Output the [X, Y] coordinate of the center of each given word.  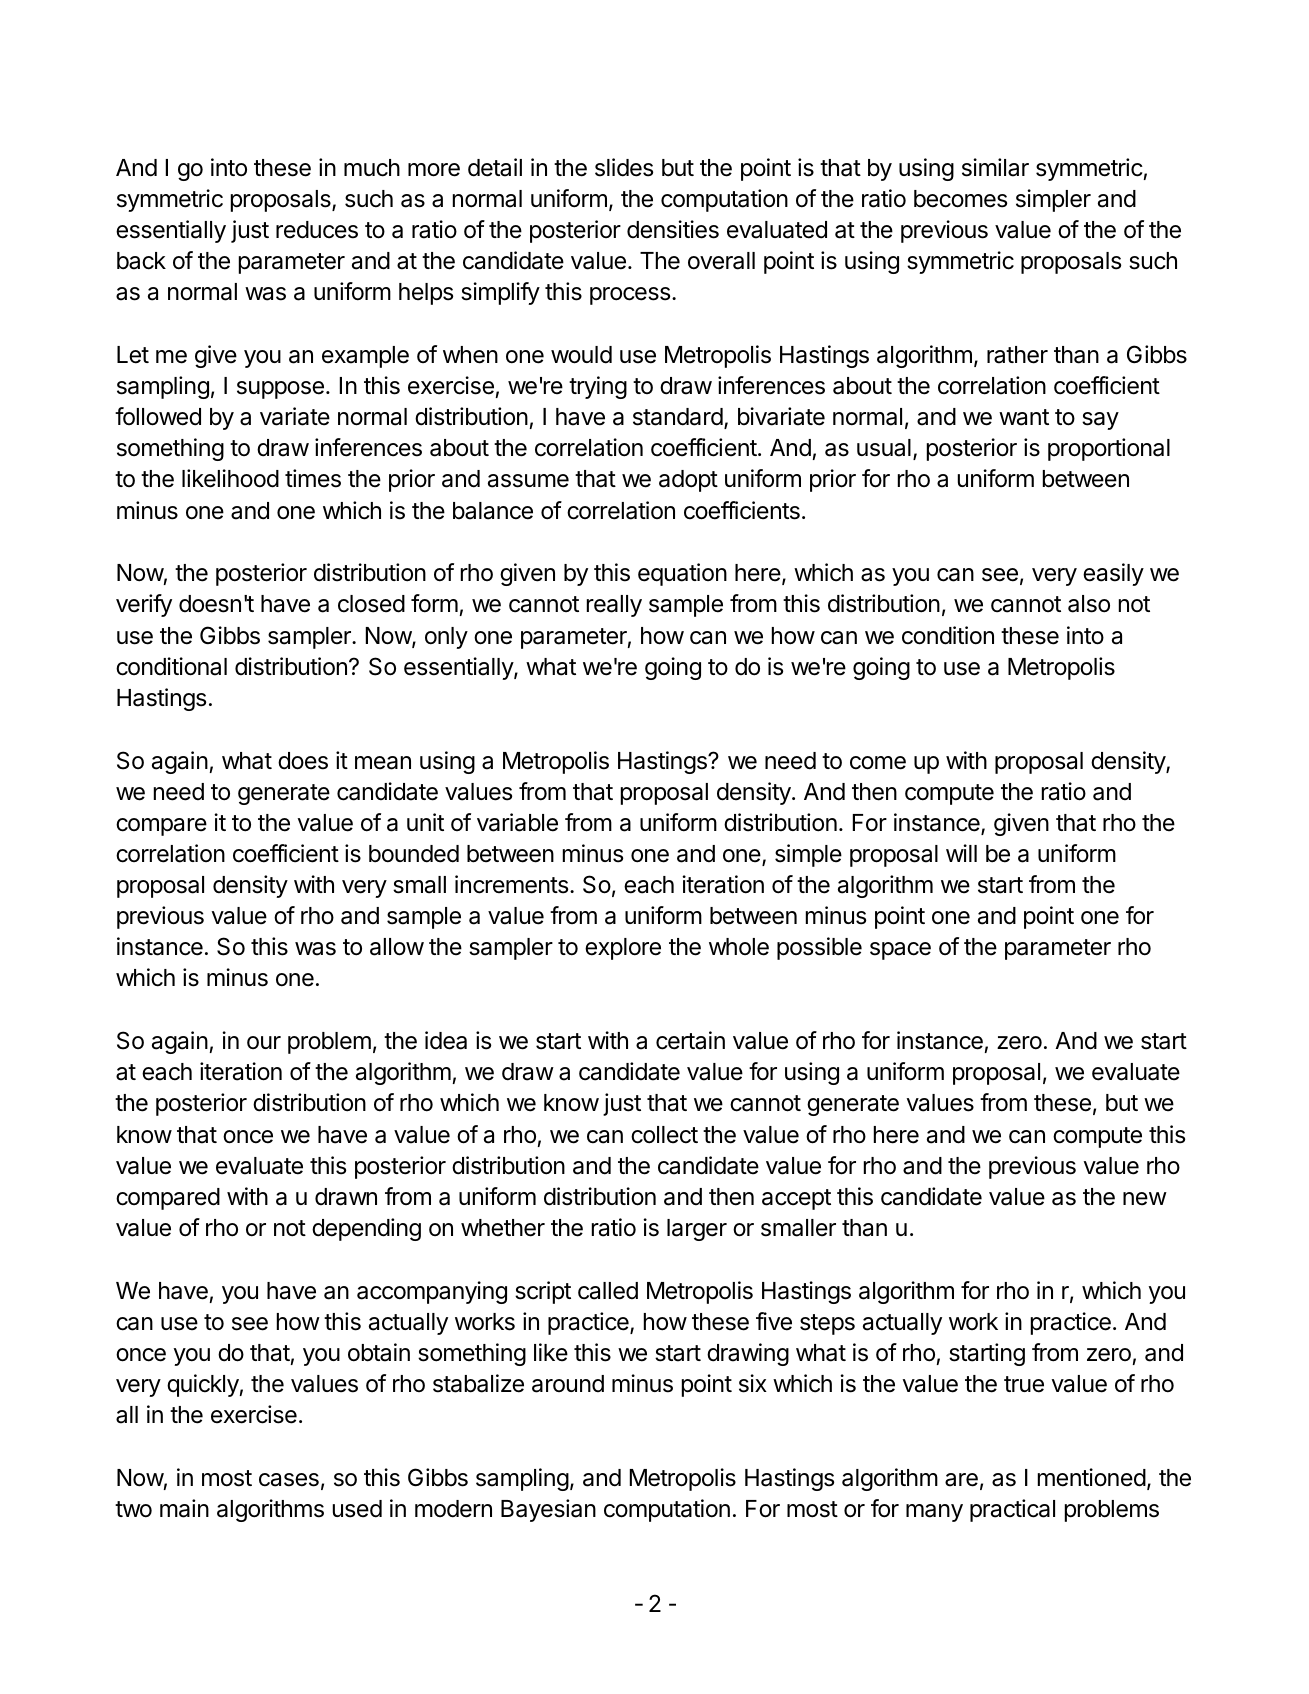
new [1145, 1199]
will [961, 853]
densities [673, 229]
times [313, 478]
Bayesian [548, 1510]
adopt [688, 481]
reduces [317, 230]
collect [664, 1135]
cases [289, 1480]
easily [1113, 574]
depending [366, 1229]
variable [517, 822]
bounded [414, 854]
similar [995, 167]
